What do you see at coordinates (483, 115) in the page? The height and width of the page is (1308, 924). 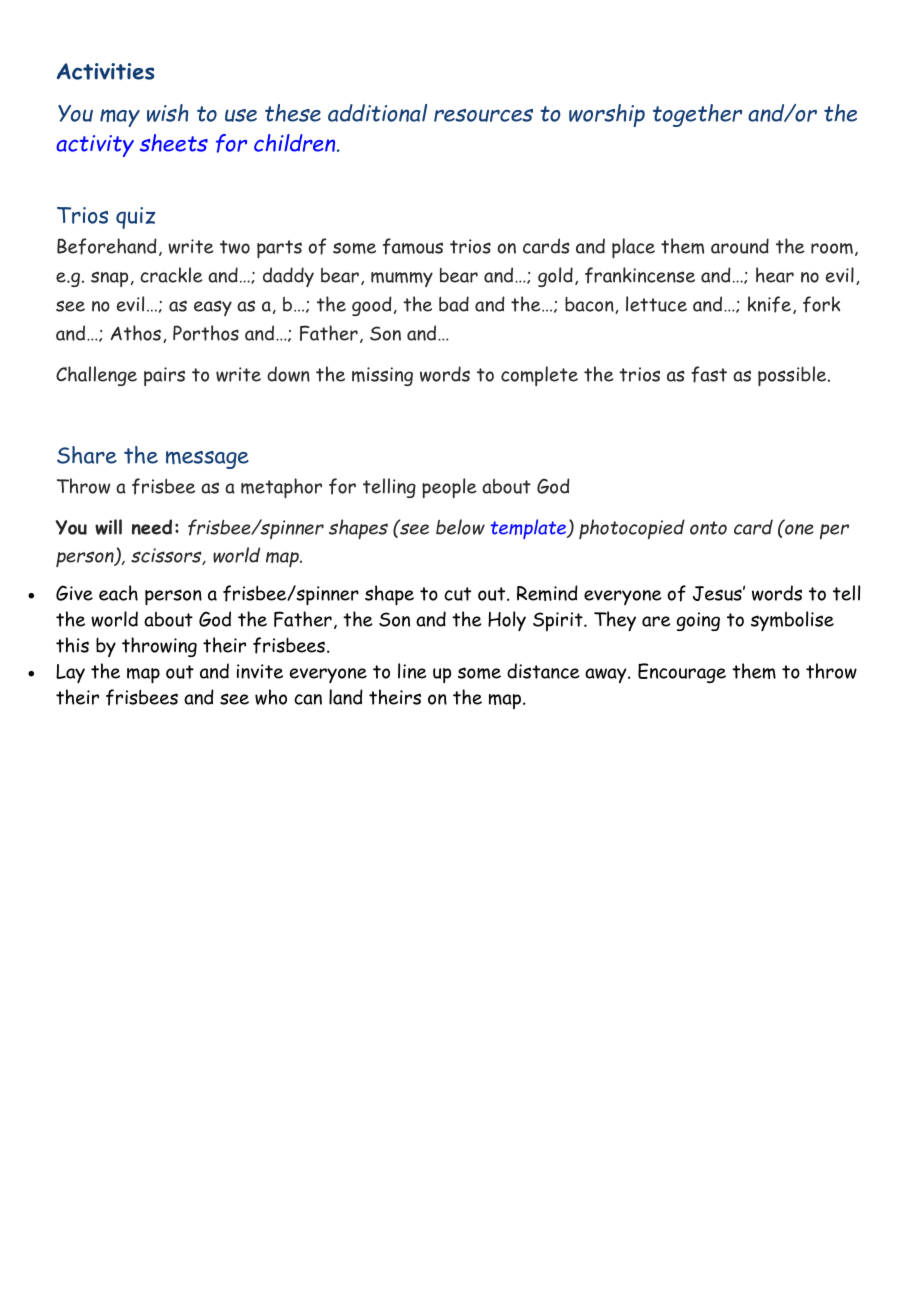 I see `resources` at bounding box center [483, 115].
